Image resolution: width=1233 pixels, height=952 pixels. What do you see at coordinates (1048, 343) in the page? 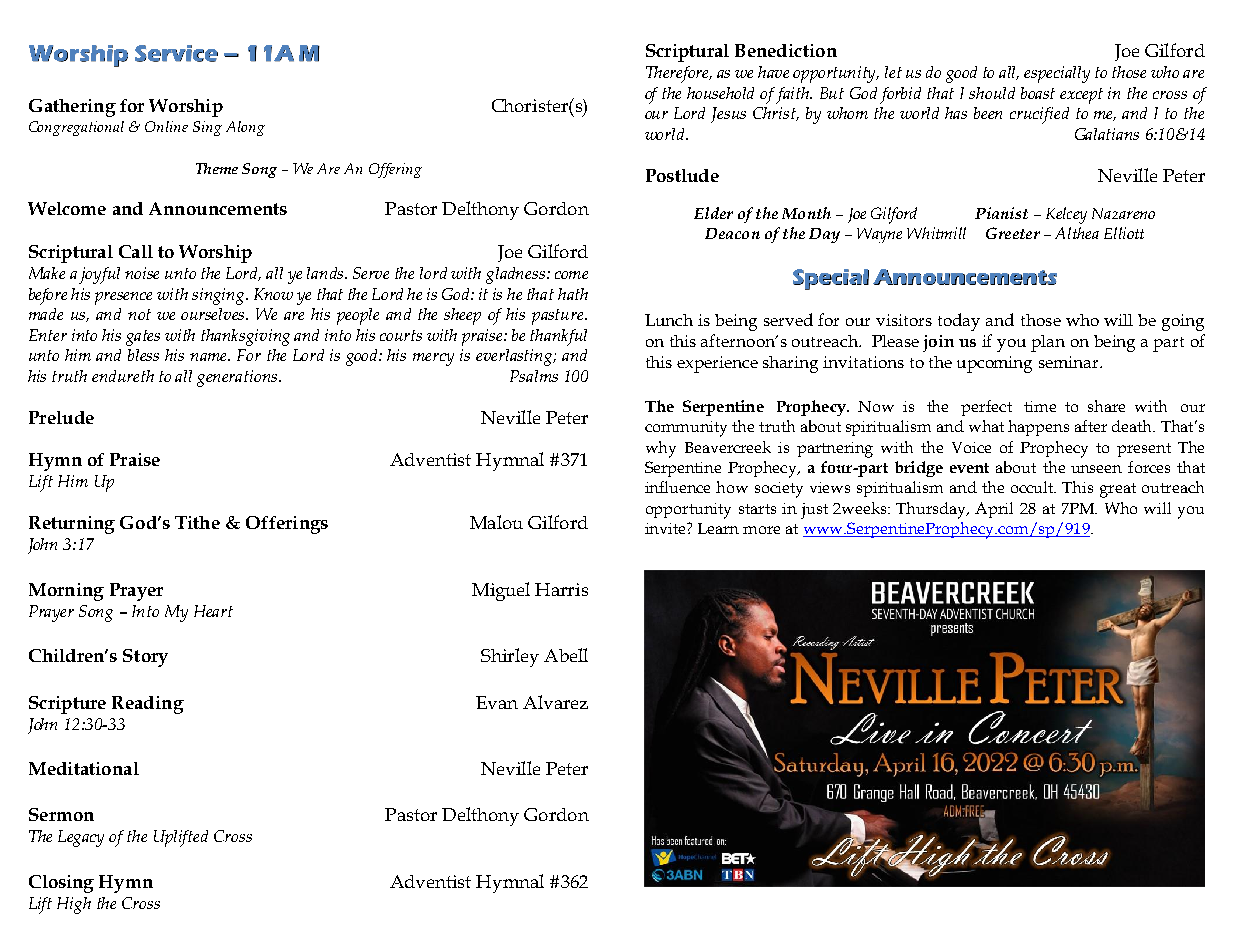
I see `plan` at bounding box center [1048, 343].
